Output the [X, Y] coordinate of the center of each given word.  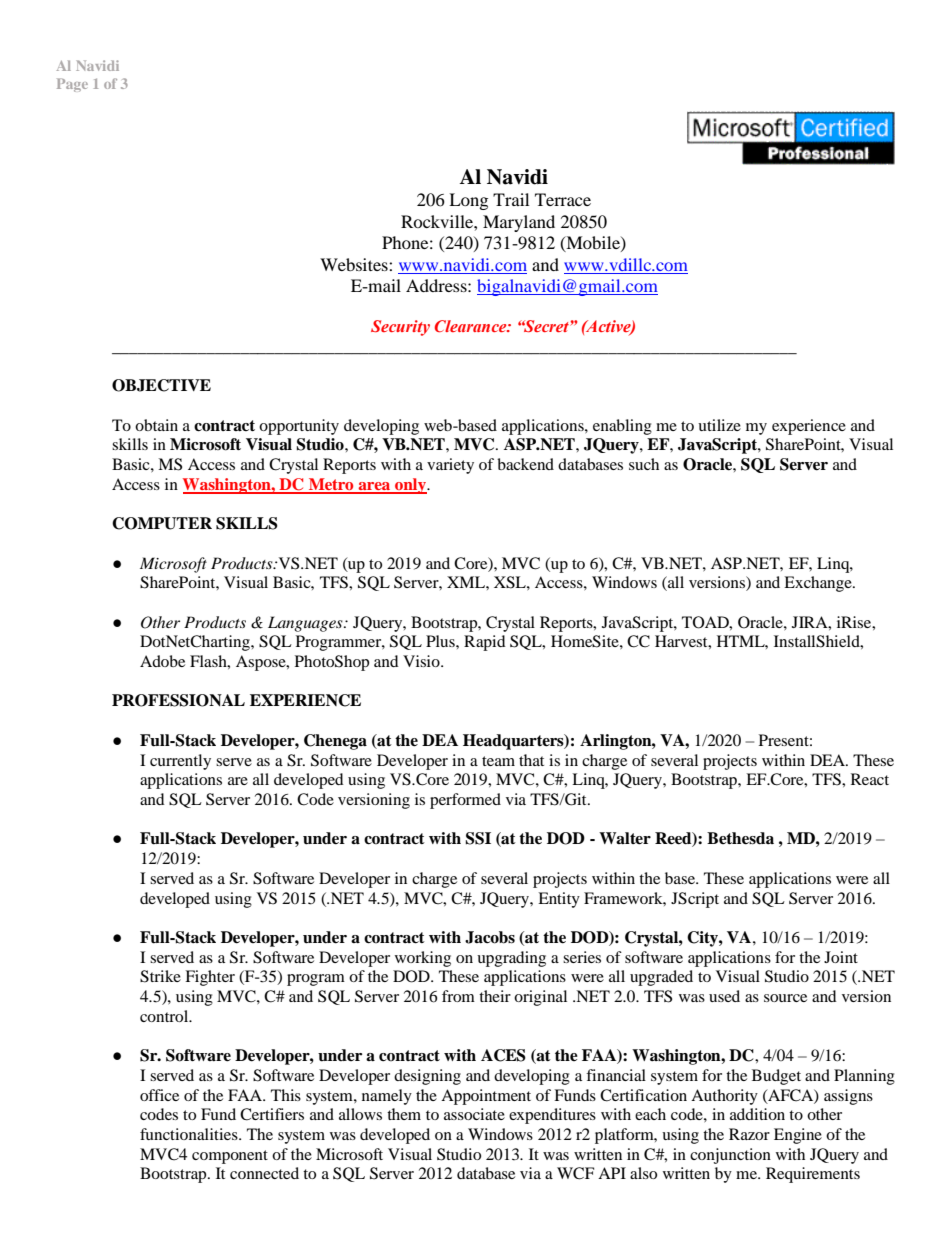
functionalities [190, 1134]
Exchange [819, 584]
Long [468, 201]
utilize [719, 425]
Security [400, 328]
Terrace [563, 199]
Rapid [485, 643]
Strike [160, 976]
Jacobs [490, 937]
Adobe [162, 661]
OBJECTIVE [161, 385]
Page [72, 85]
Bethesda [740, 838]
